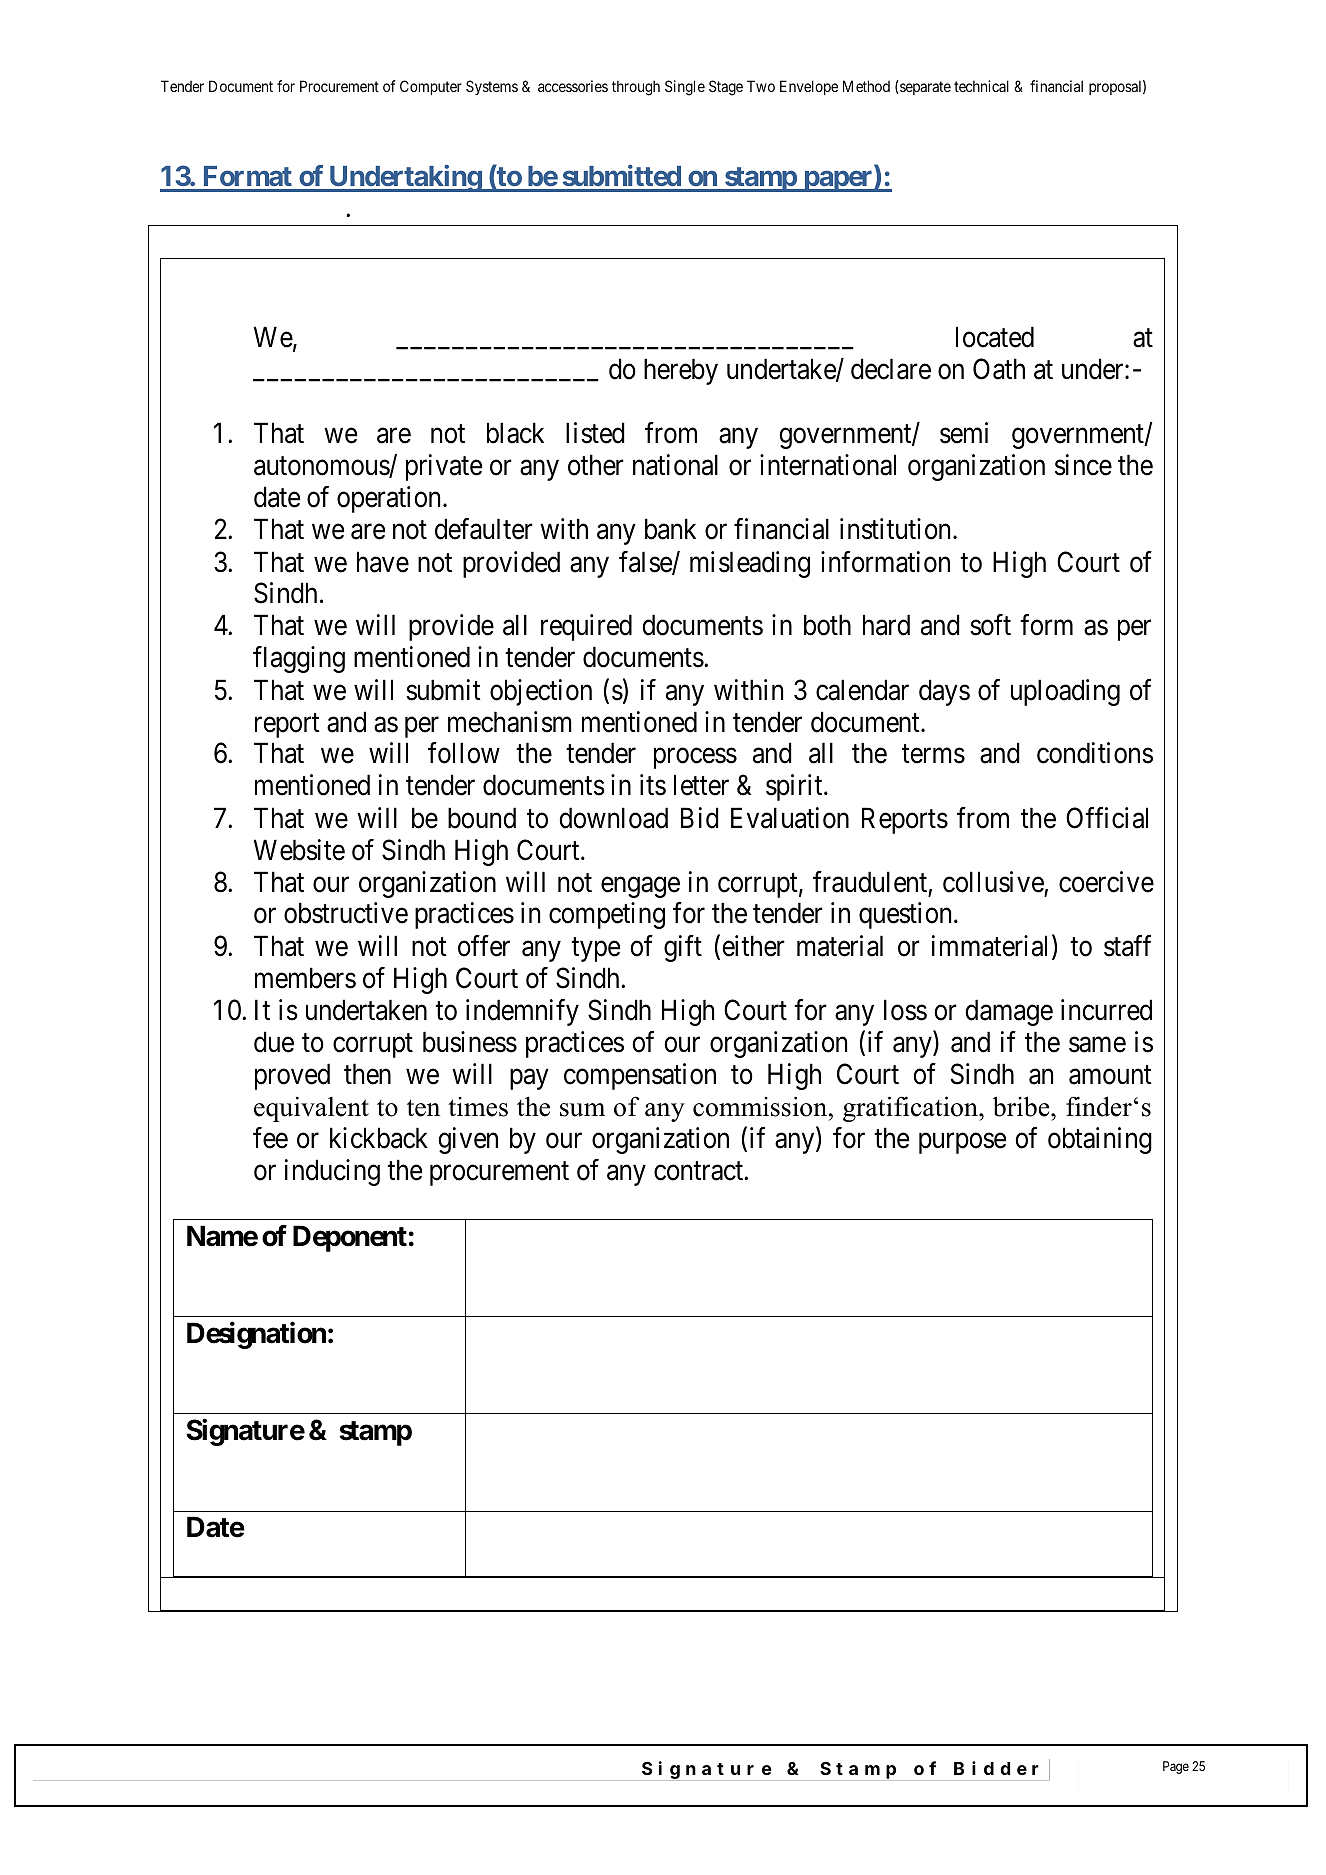 The width and height of the document is (1326, 1875). Describe the element at coordinates (981, 86) in the document. I see `technical` at that location.
